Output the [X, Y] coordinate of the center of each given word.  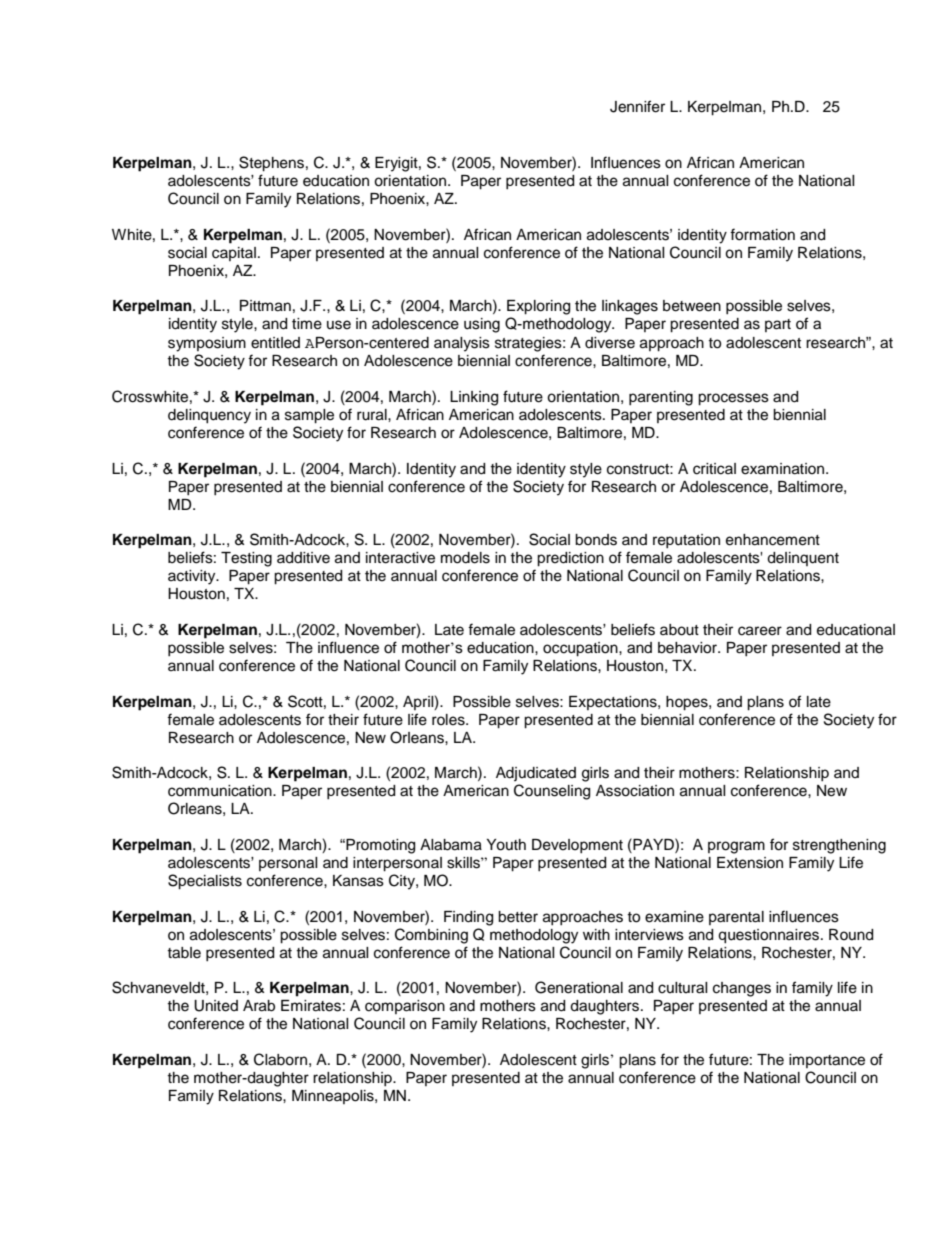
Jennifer [637, 106]
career [760, 631]
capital [234, 254]
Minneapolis [334, 1097]
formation [762, 234]
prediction [570, 559]
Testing [246, 559]
